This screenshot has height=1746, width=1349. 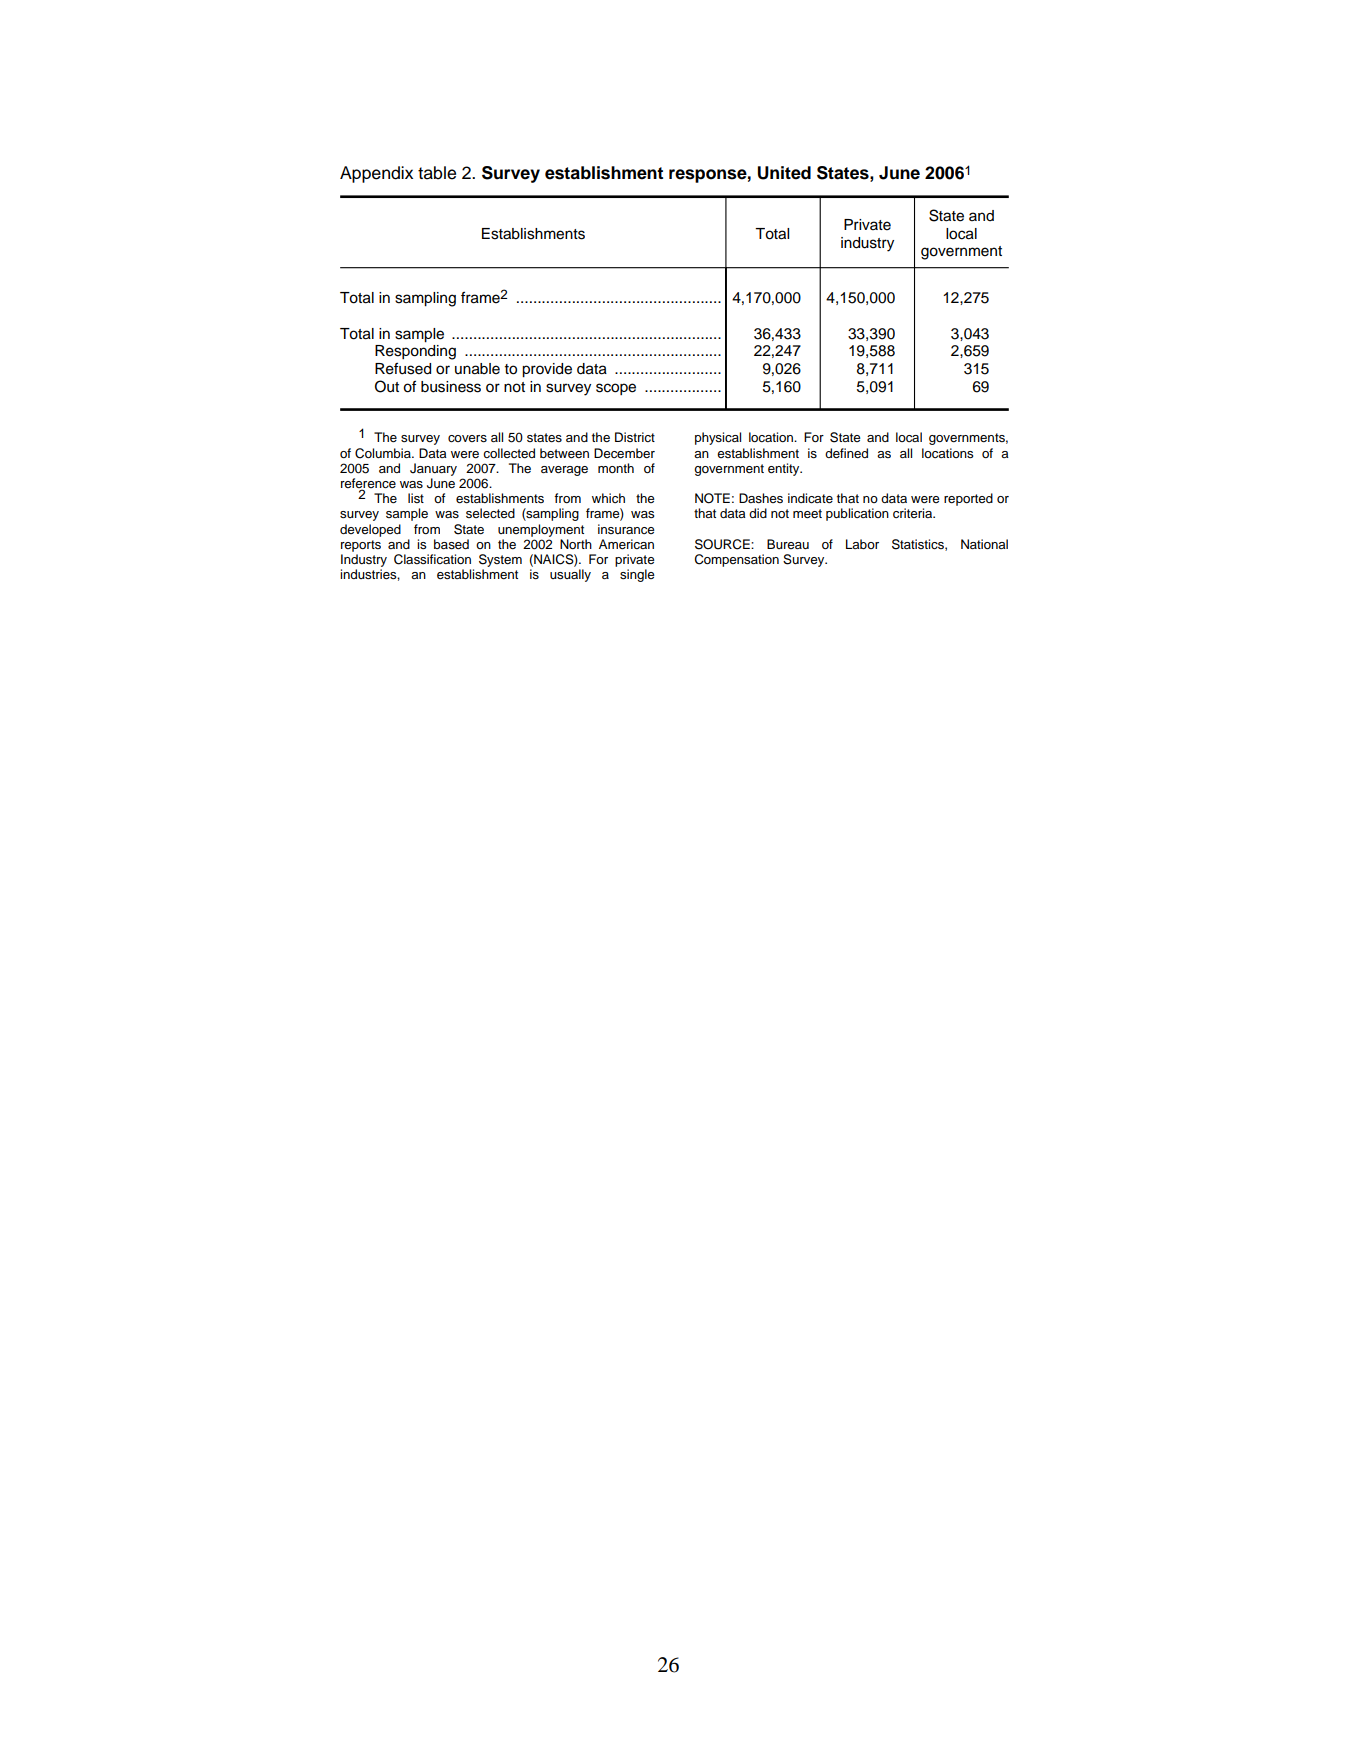 I want to click on provide, so click(x=547, y=370).
